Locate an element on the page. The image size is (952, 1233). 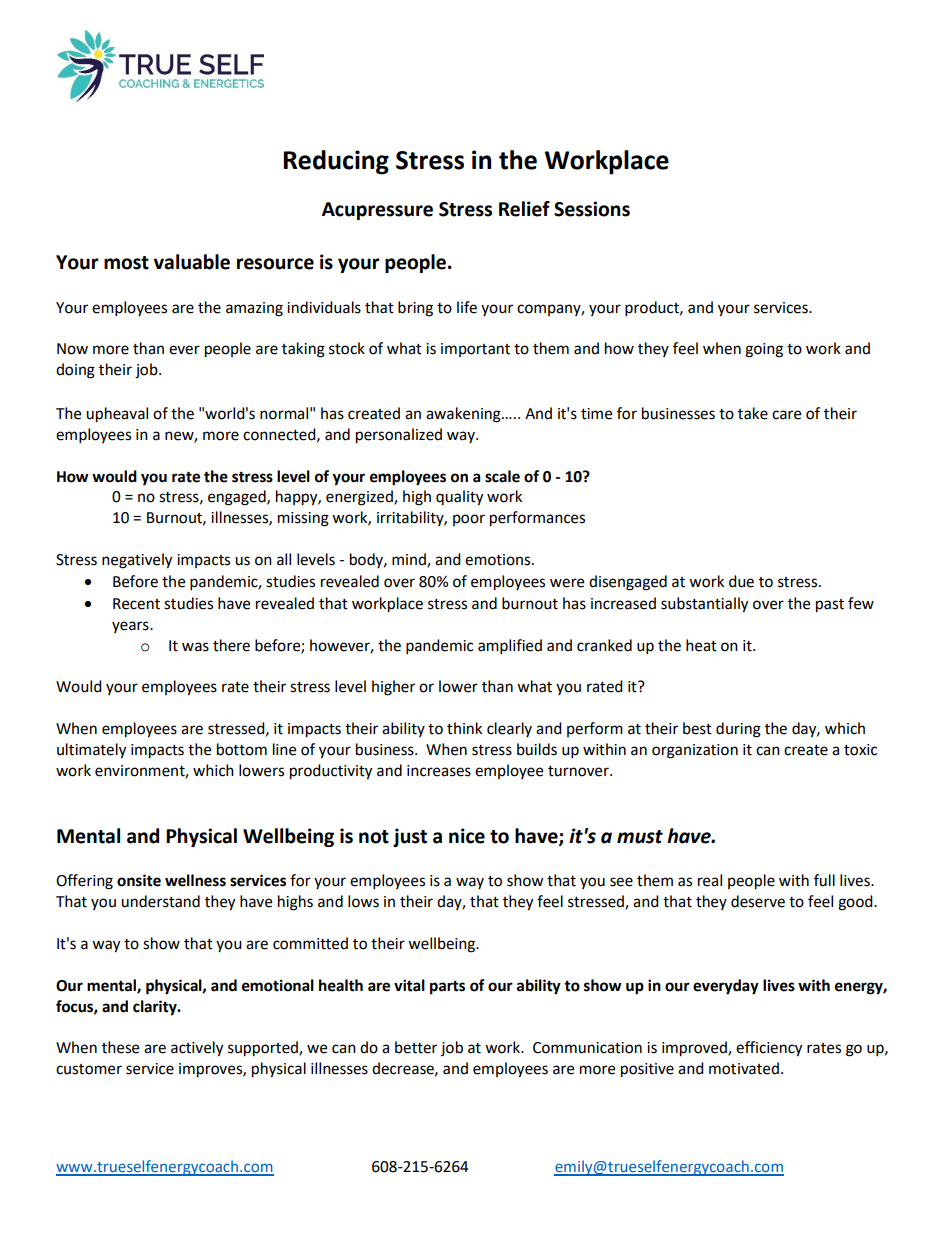
nice is located at coordinates (467, 836).
